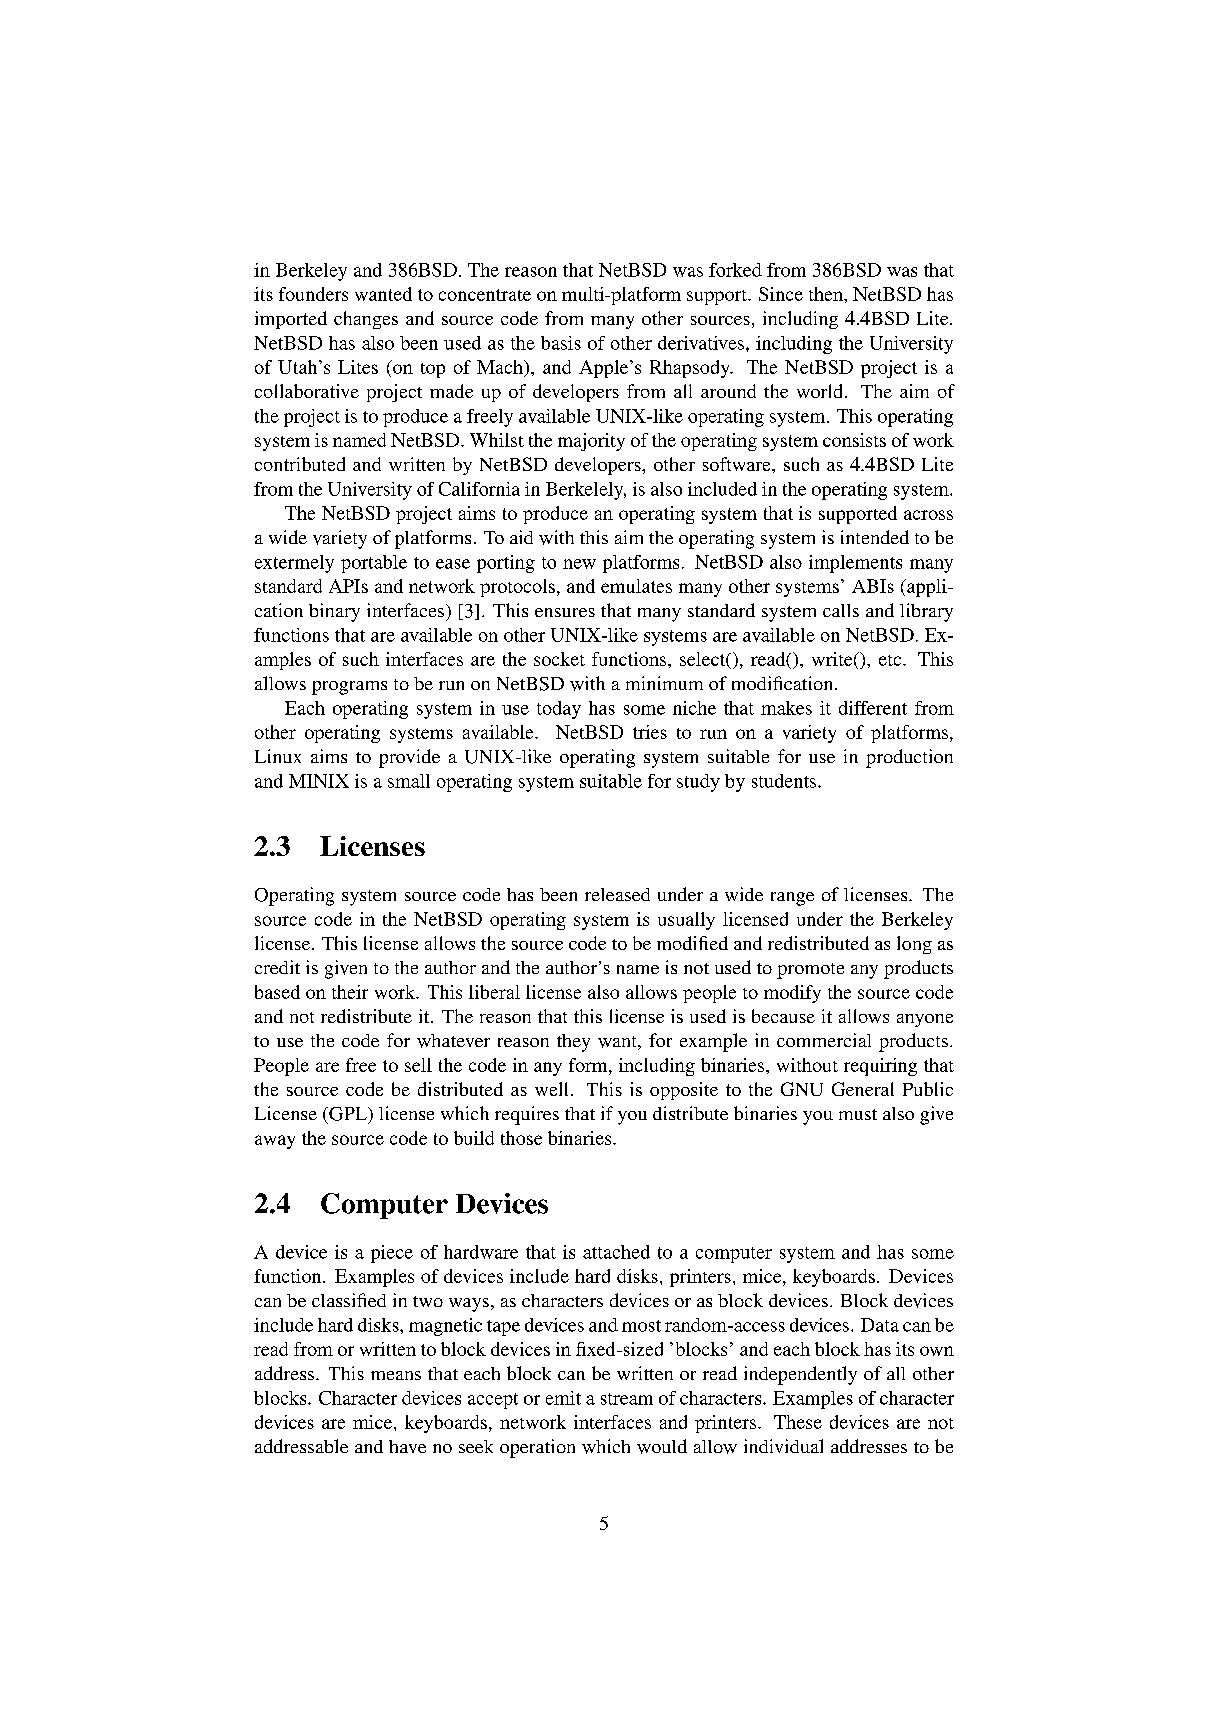  I want to click on then, so click(827, 294).
